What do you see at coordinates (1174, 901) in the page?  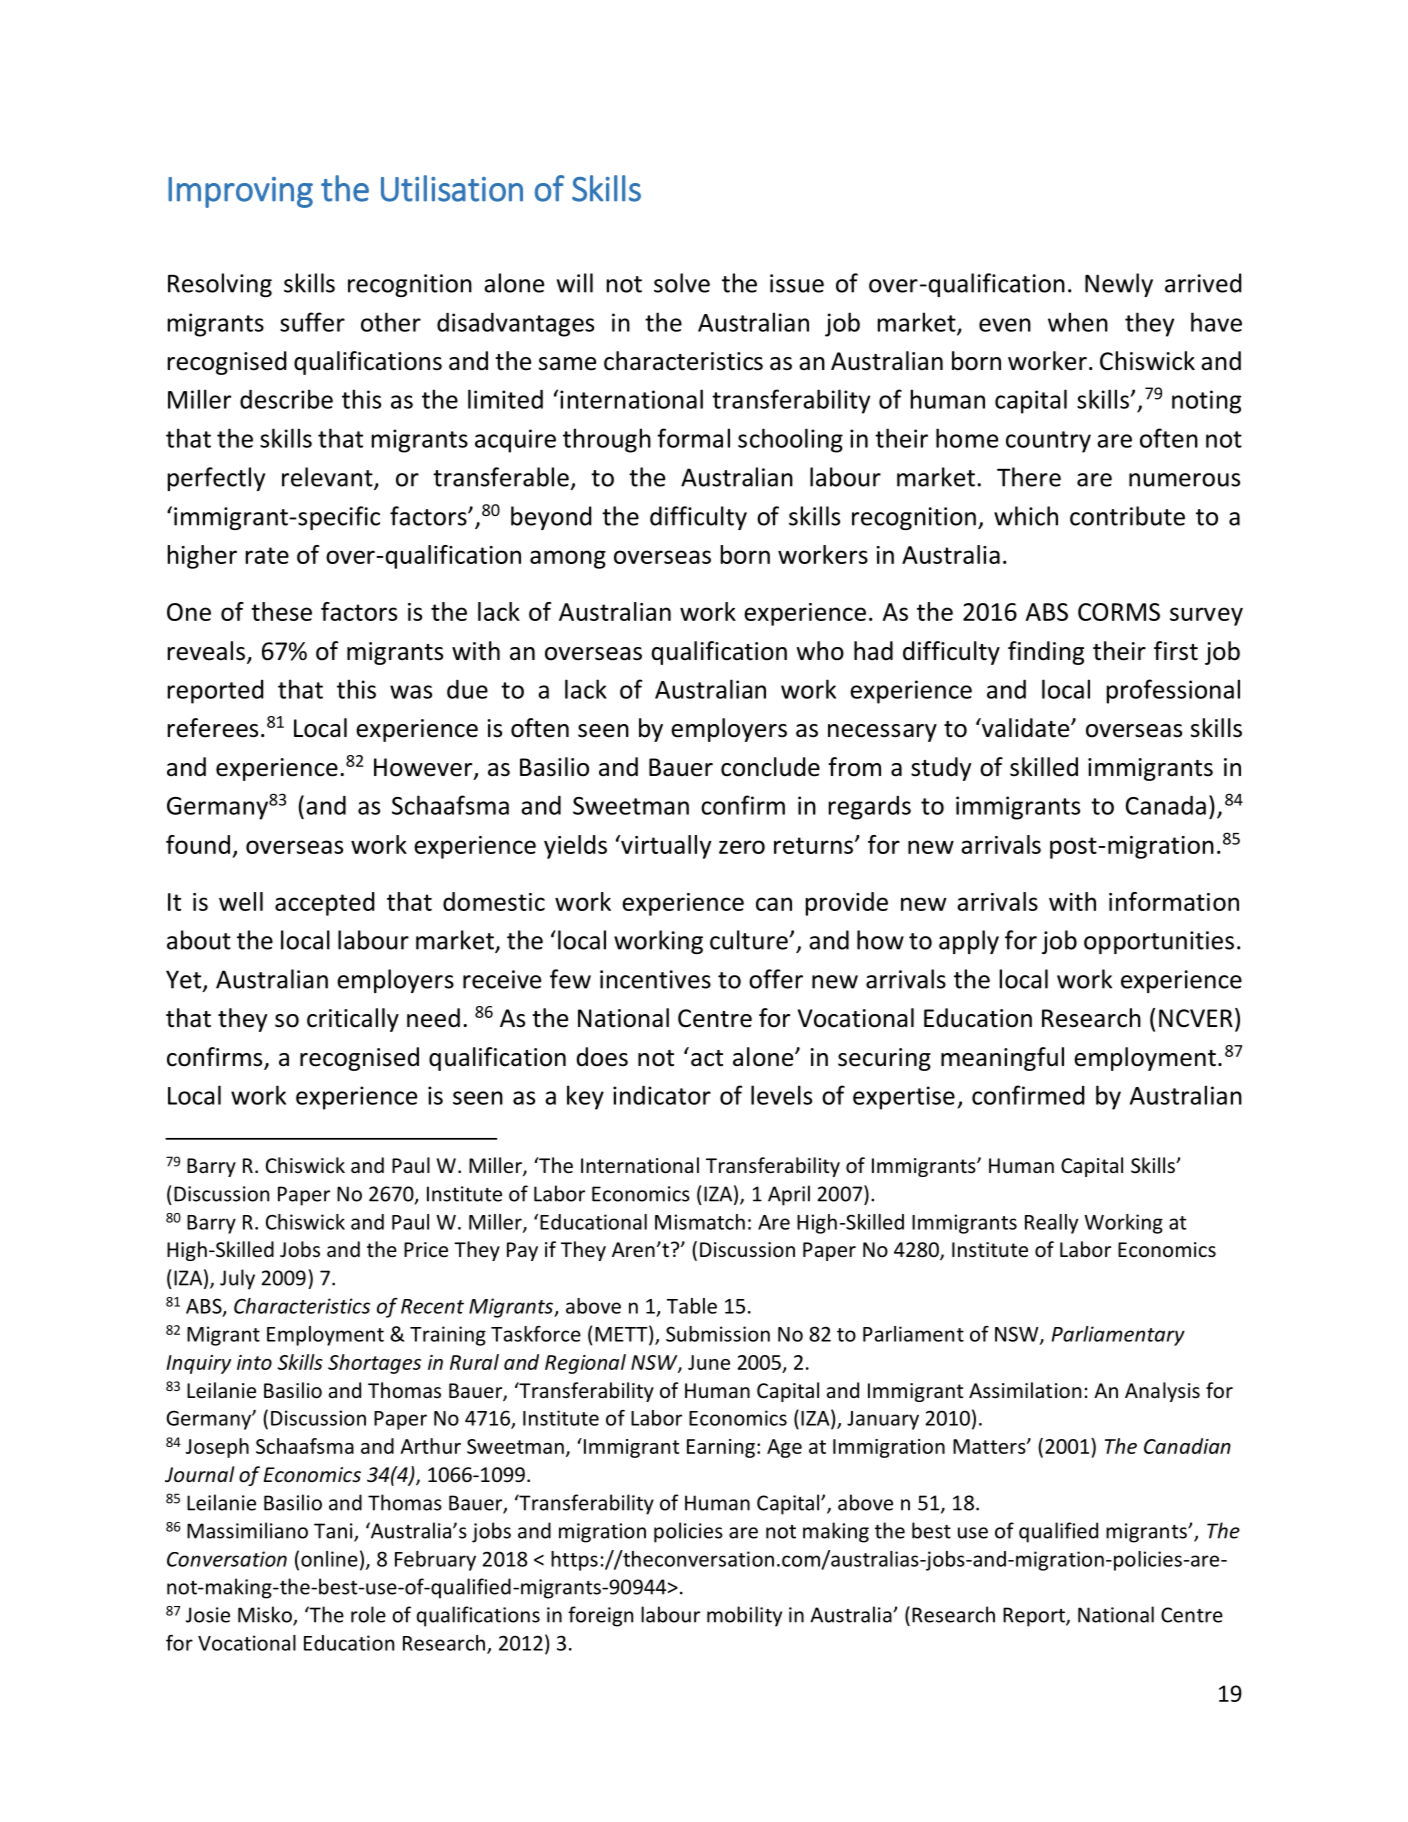 I see `information` at bounding box center [1174, 901].
